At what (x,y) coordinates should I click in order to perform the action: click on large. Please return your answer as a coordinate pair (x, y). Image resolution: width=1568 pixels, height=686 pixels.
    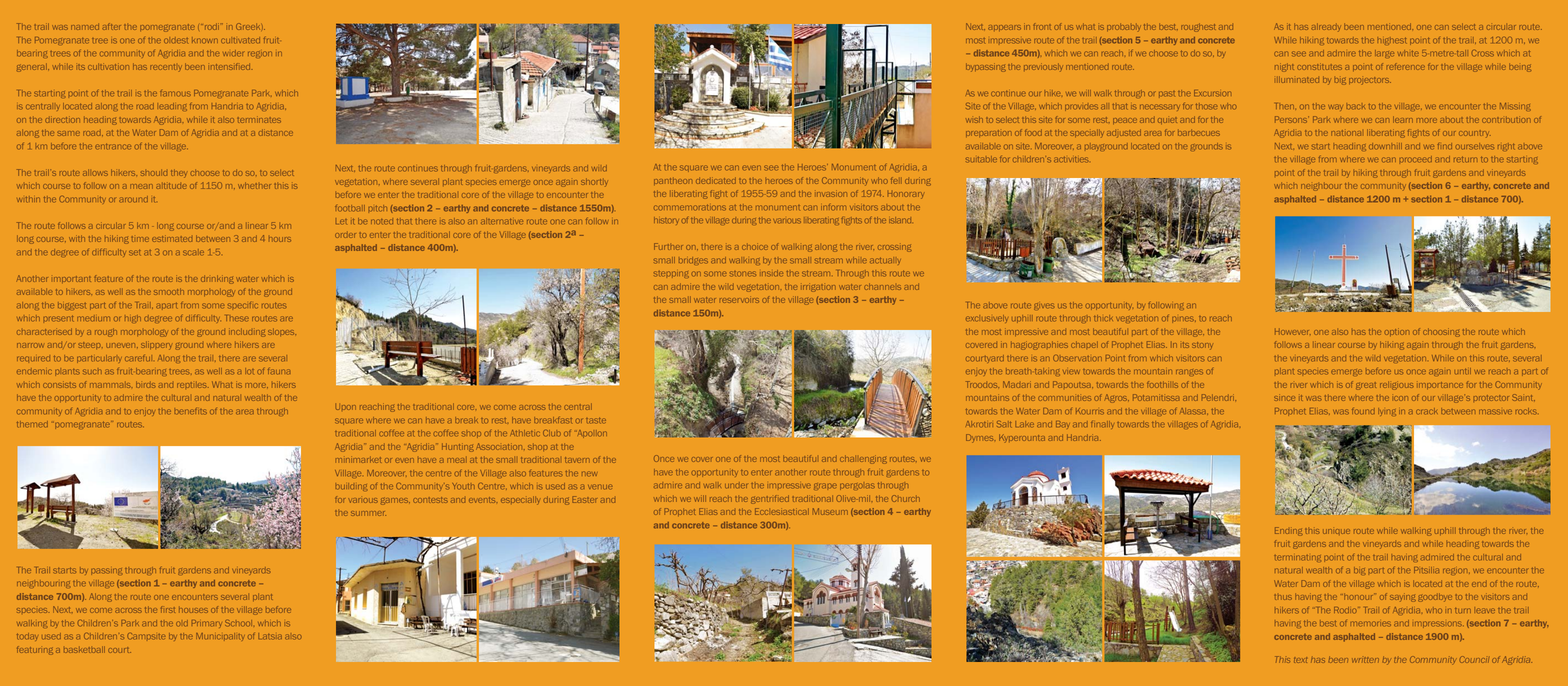
    Looking at the image, I should click on (1384, 54).
